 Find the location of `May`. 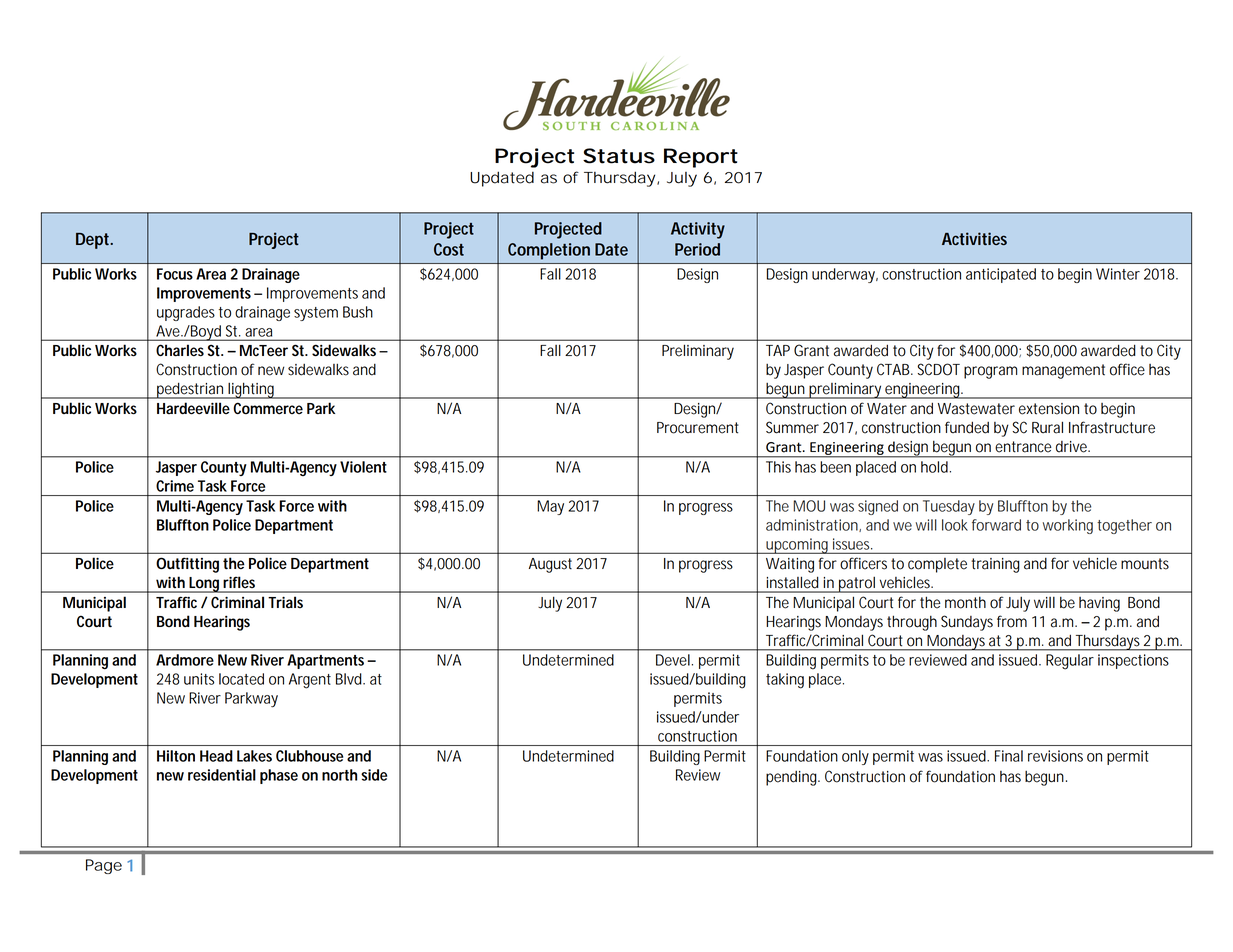

May is located at coordinates (550, 507).
